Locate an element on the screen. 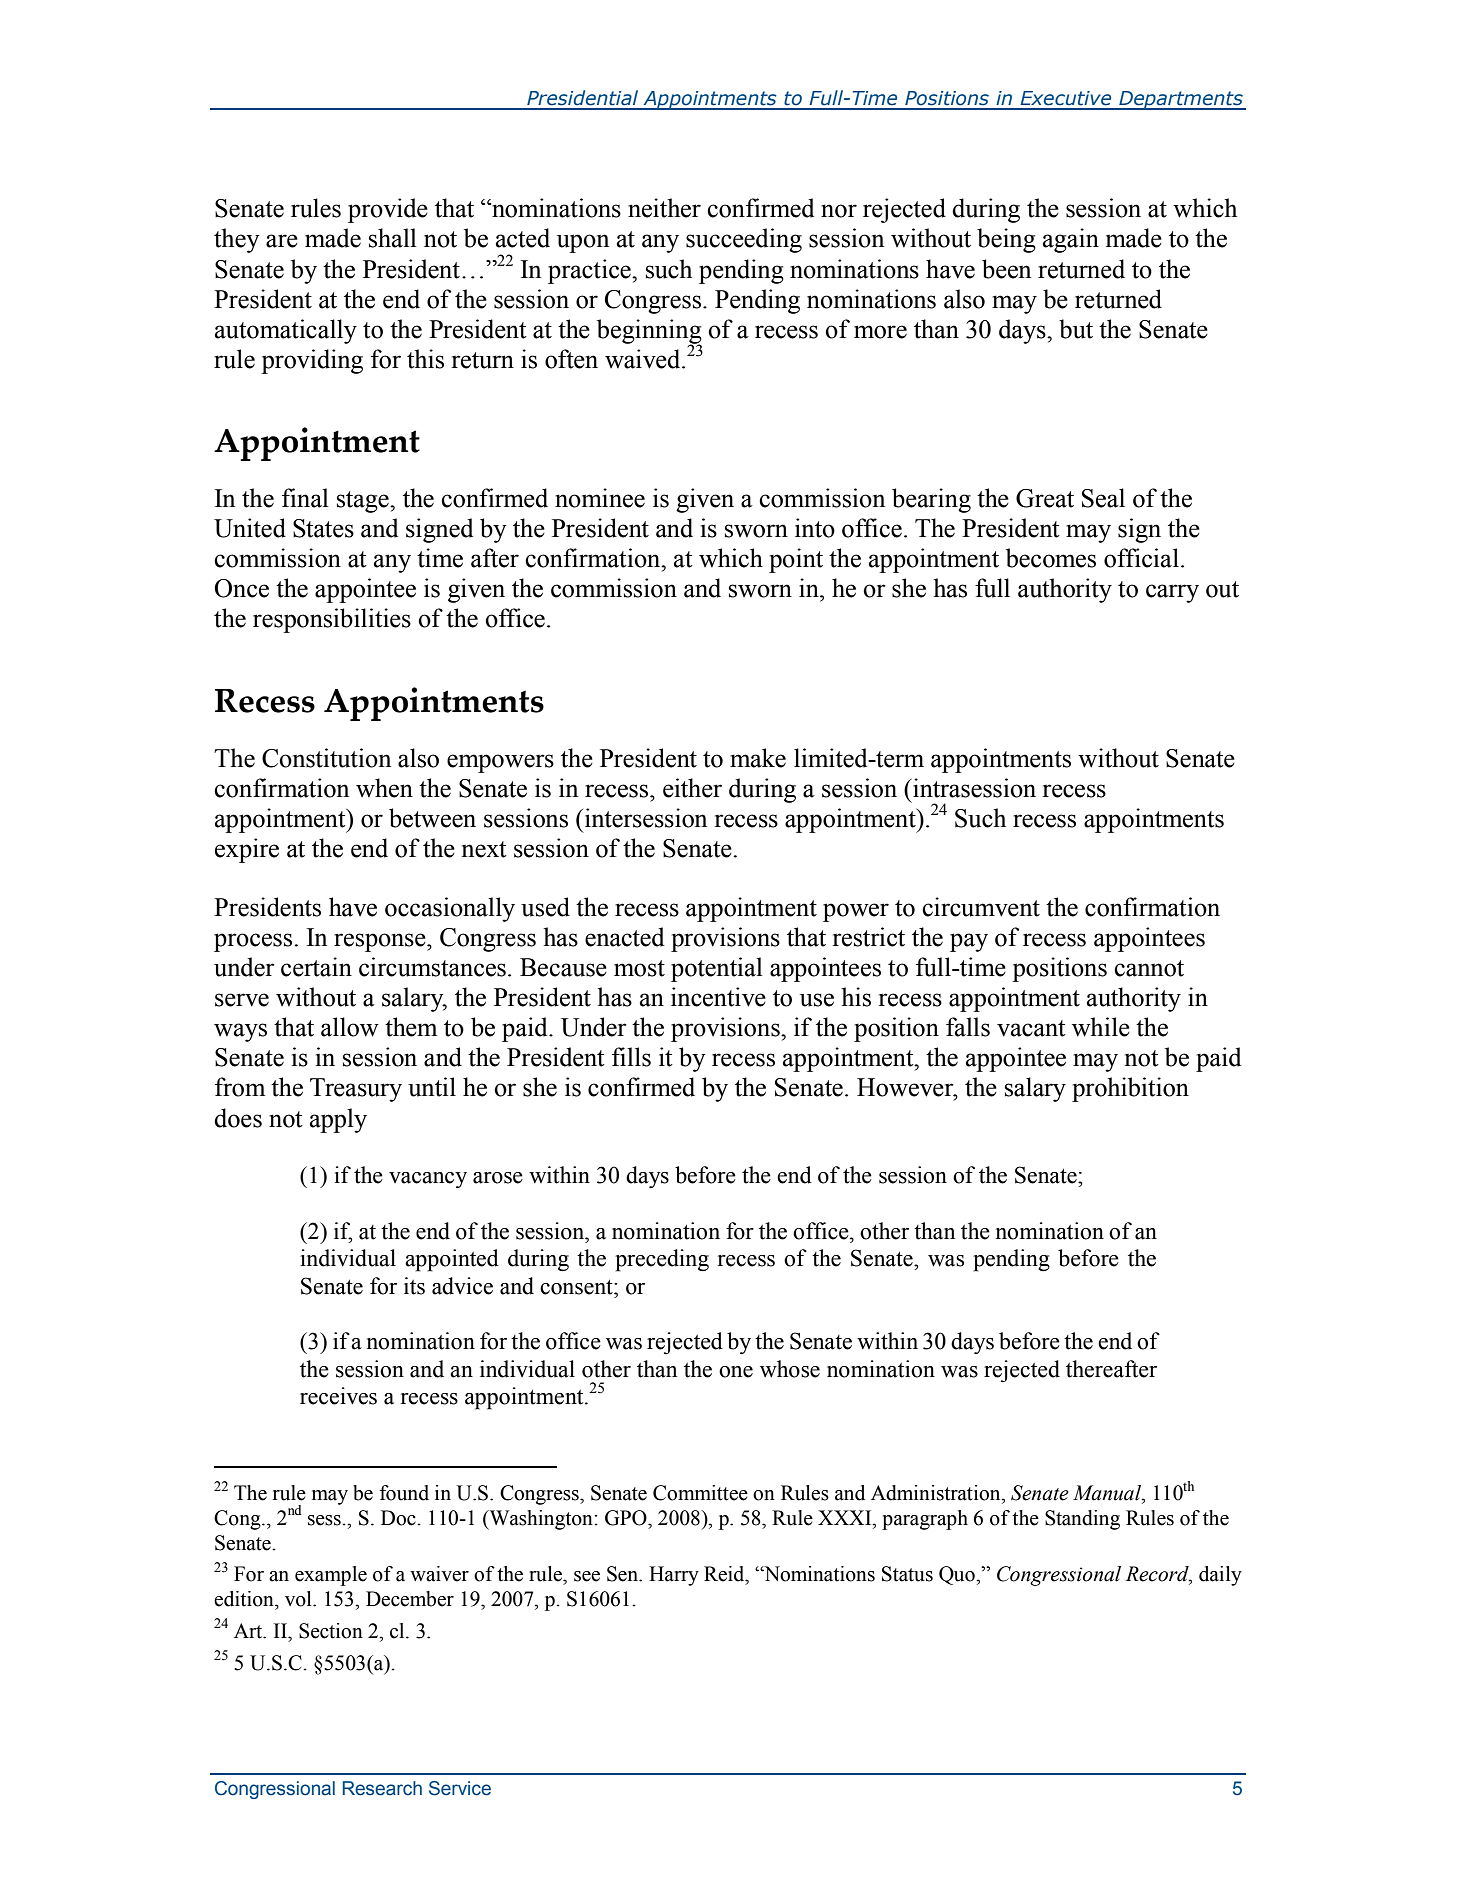 The height and width of the screenshot is (1885, 1457). response is located at coordinates (381, 942).
